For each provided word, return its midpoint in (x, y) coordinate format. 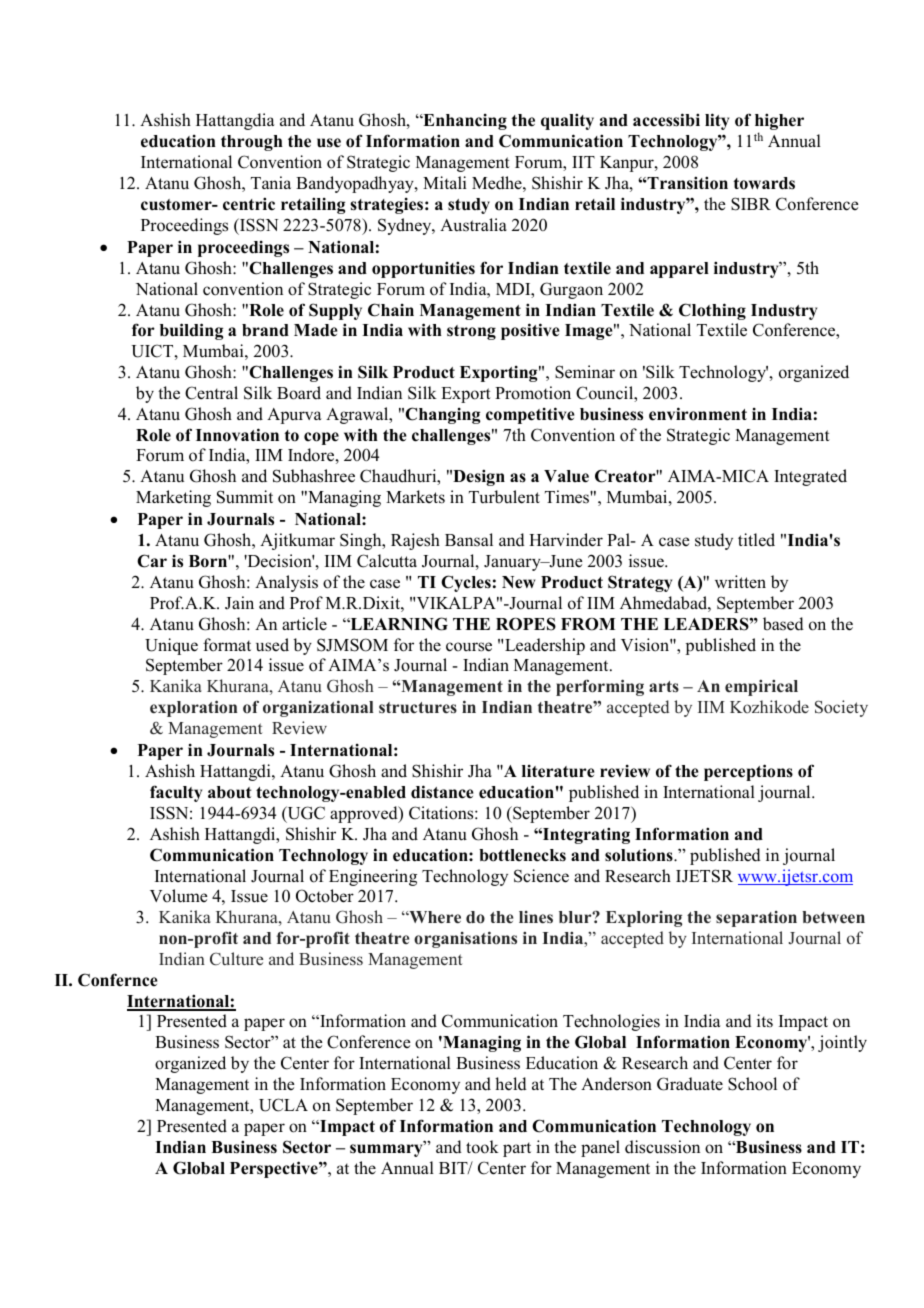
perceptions (748, 772)
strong (471, 332)
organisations (465, 939)
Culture (236, 959)
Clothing (712, 311)
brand (265, 330)
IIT (583, 162)
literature (558, 771)
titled (756, 540)
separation (756, 919)
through (252, 143)
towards (764, 183)
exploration (193, 708)
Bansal (469, 540)
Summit (245, 497)
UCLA (283, 1105)
